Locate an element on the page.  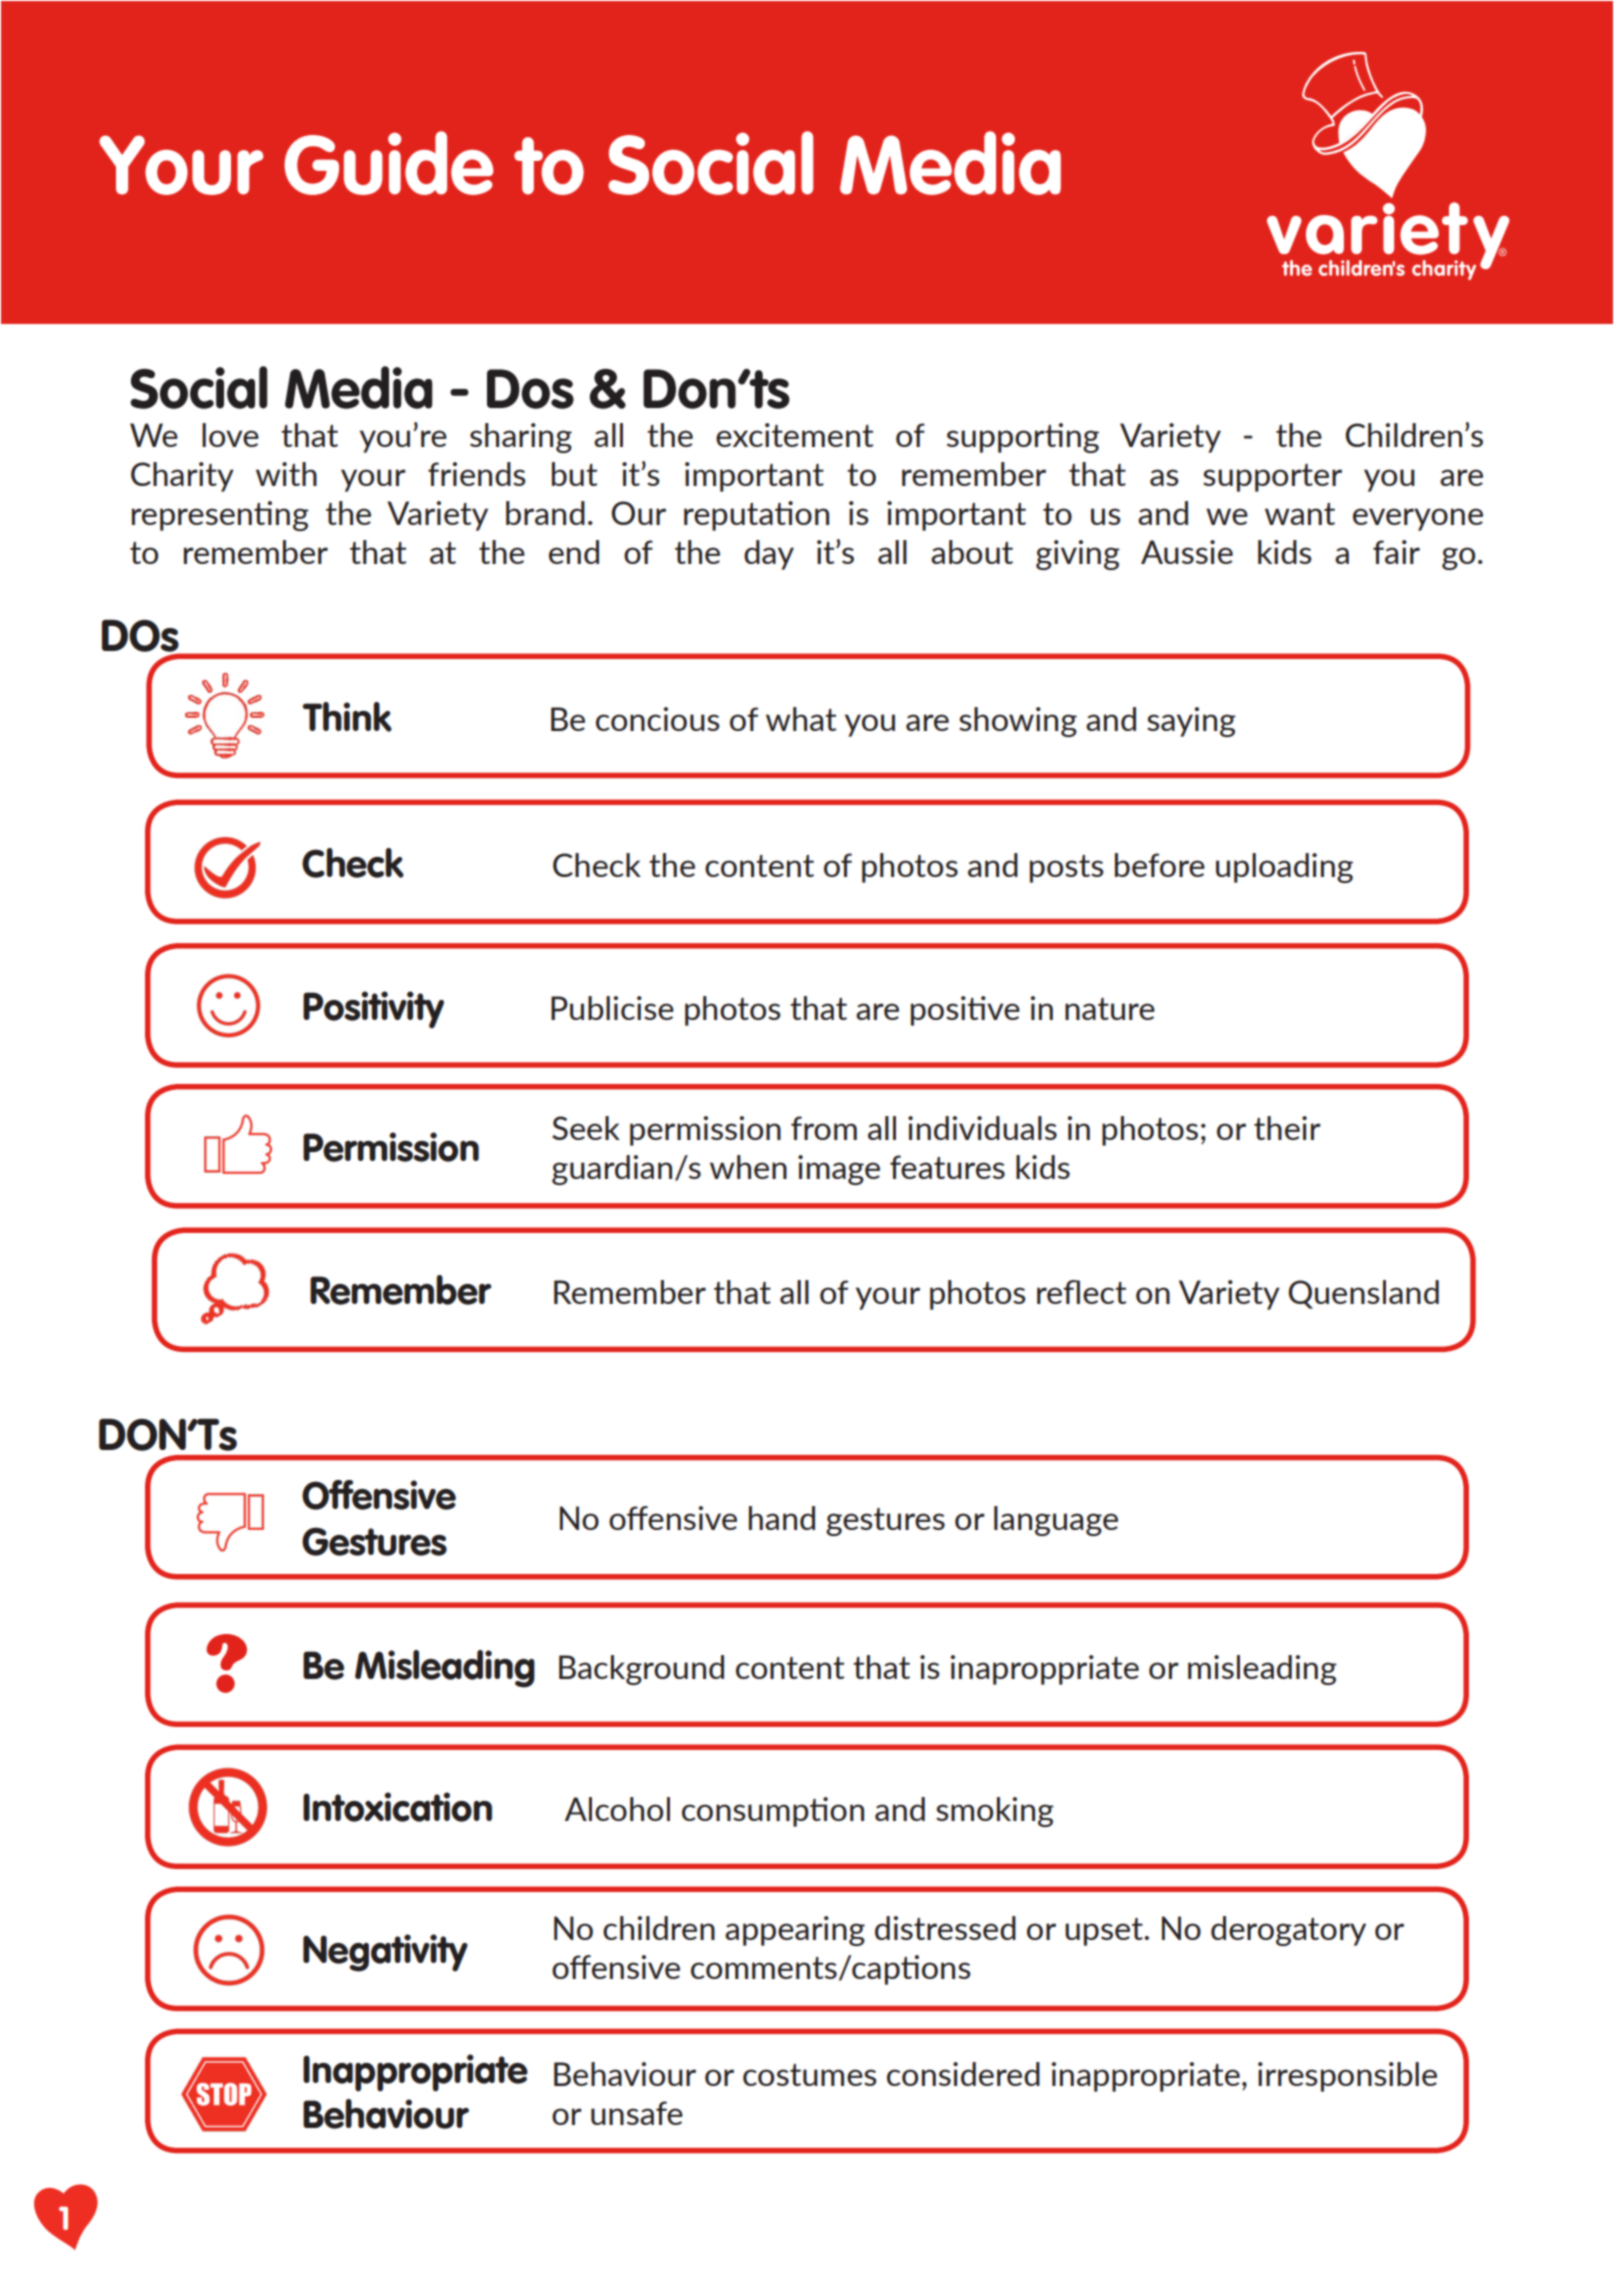
Negativity is located at coordinates (385, 1953).
